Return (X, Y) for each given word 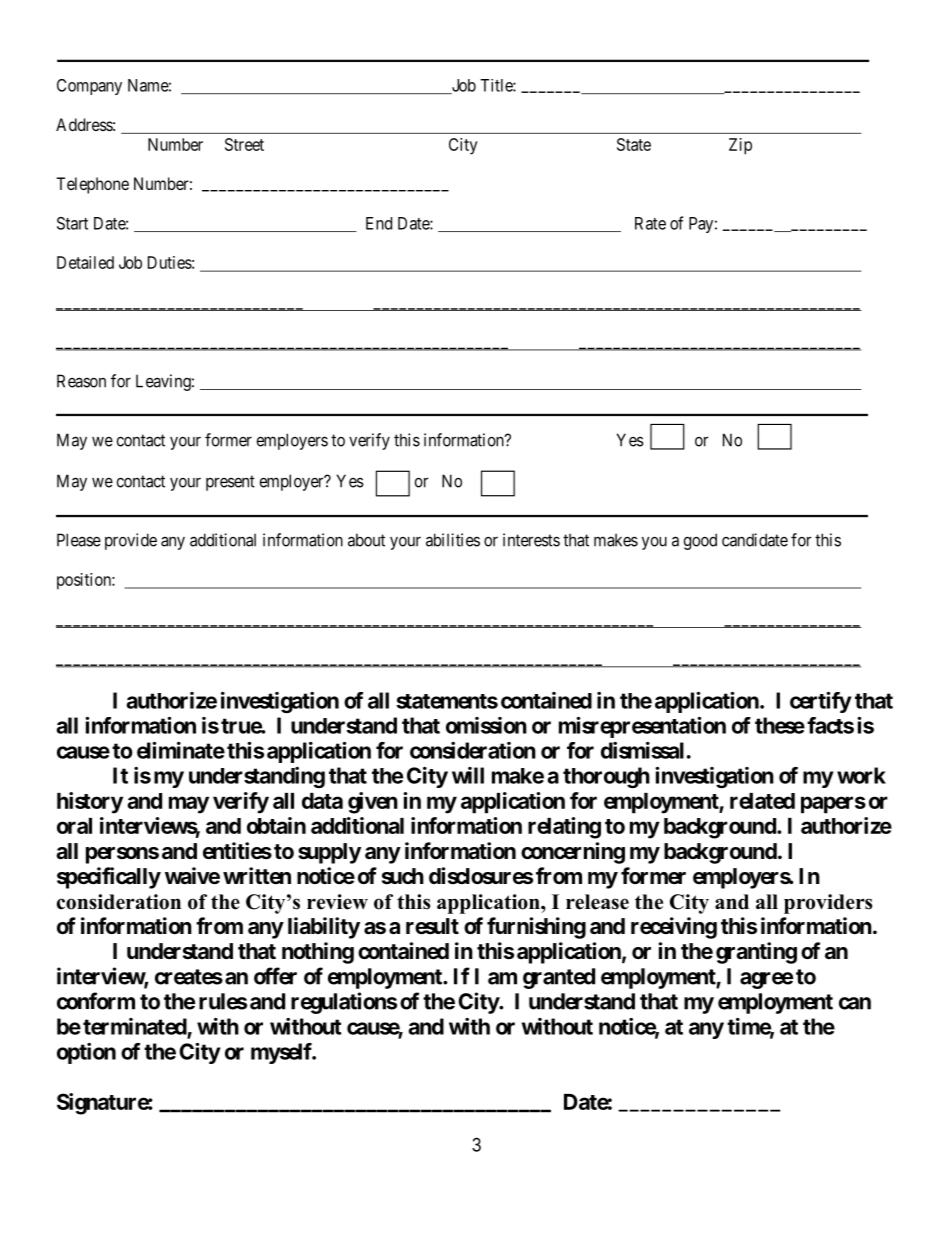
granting (756, 953)
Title (497, 85)
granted (559, 978)
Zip (740, 146)
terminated (135, 1026)
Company (89, 87)
